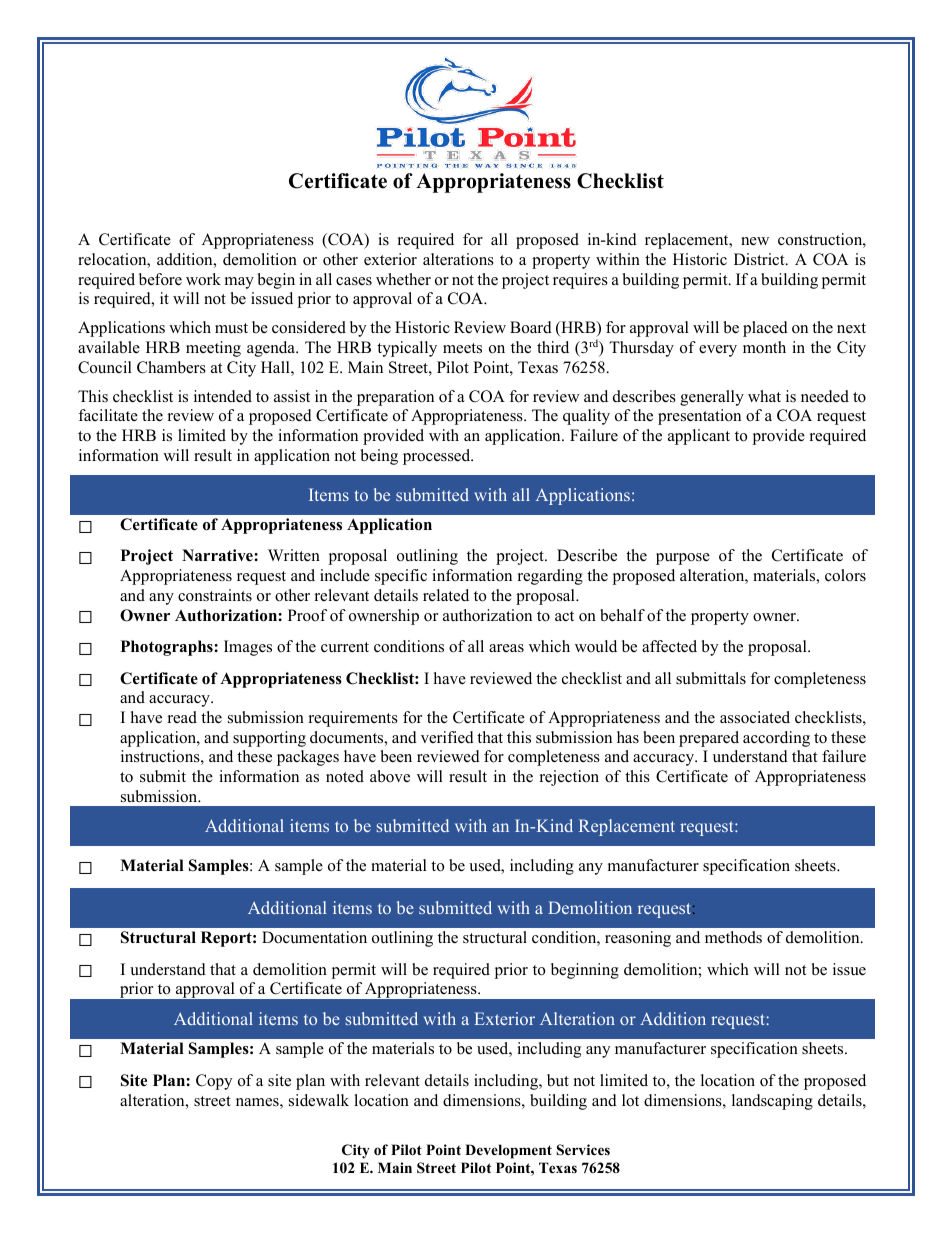 The height and width of the image is (1233, 952). What do you see at coordinates (683, 559) in the image?
I see `purpose` at bounding box center [683, 559].
